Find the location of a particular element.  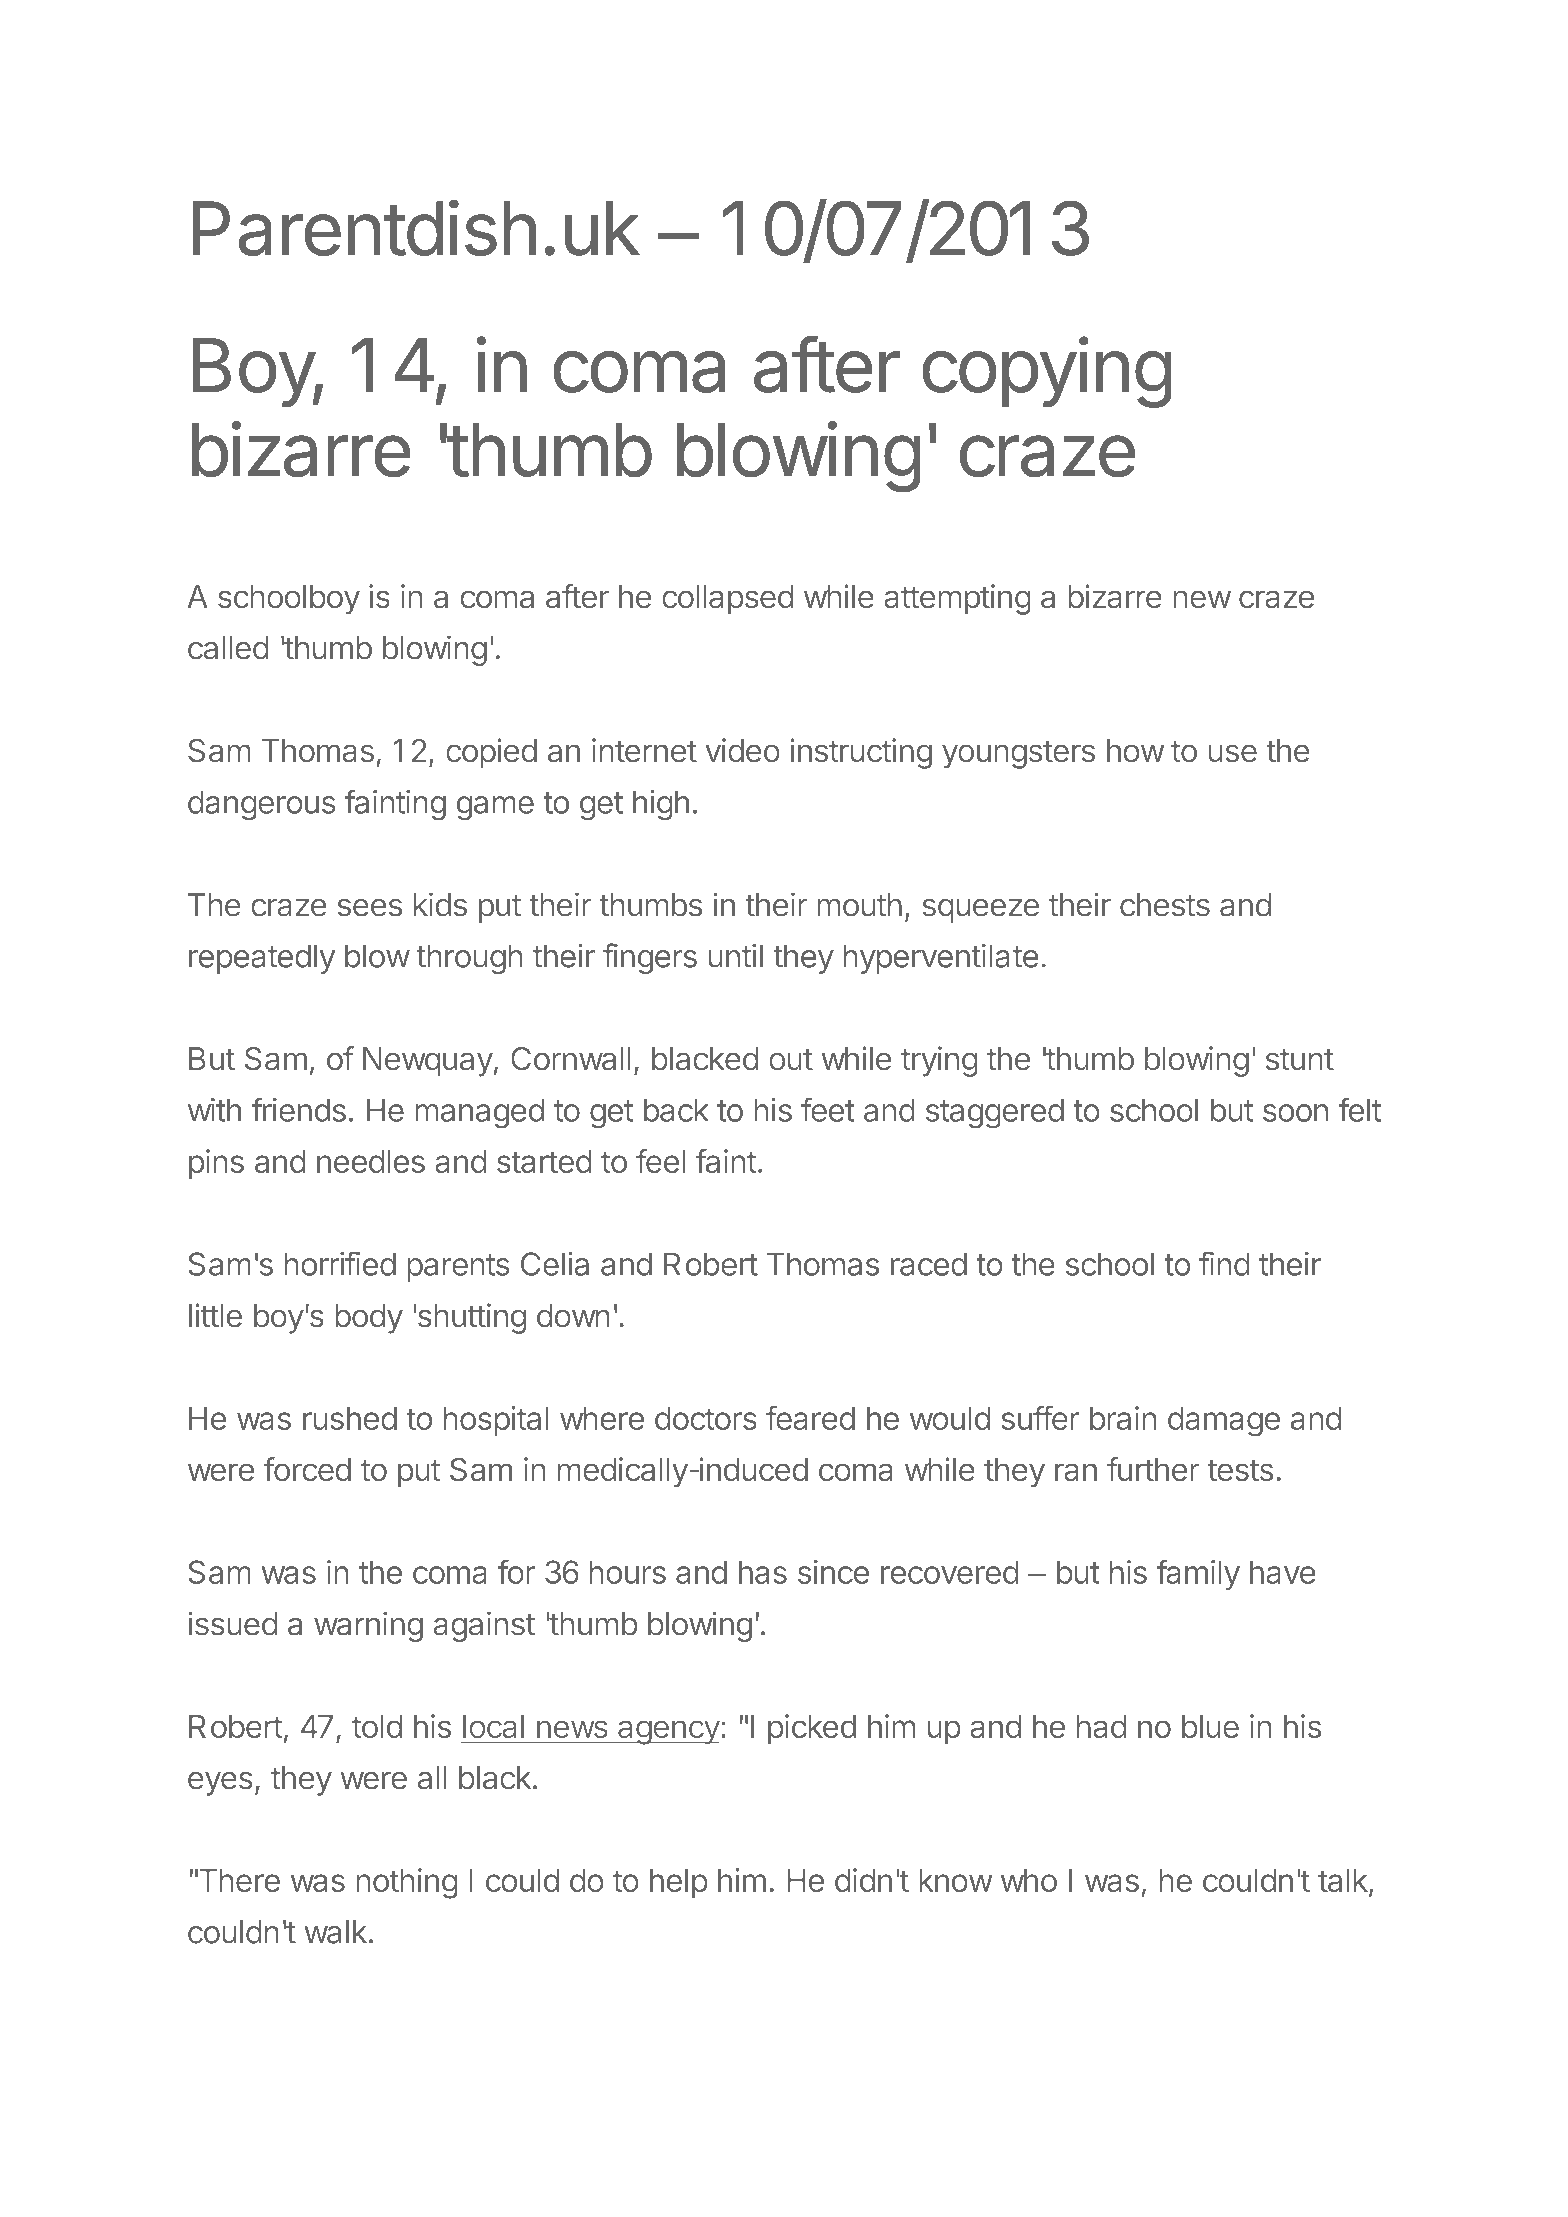

called is located at coordinates (228, 648).
